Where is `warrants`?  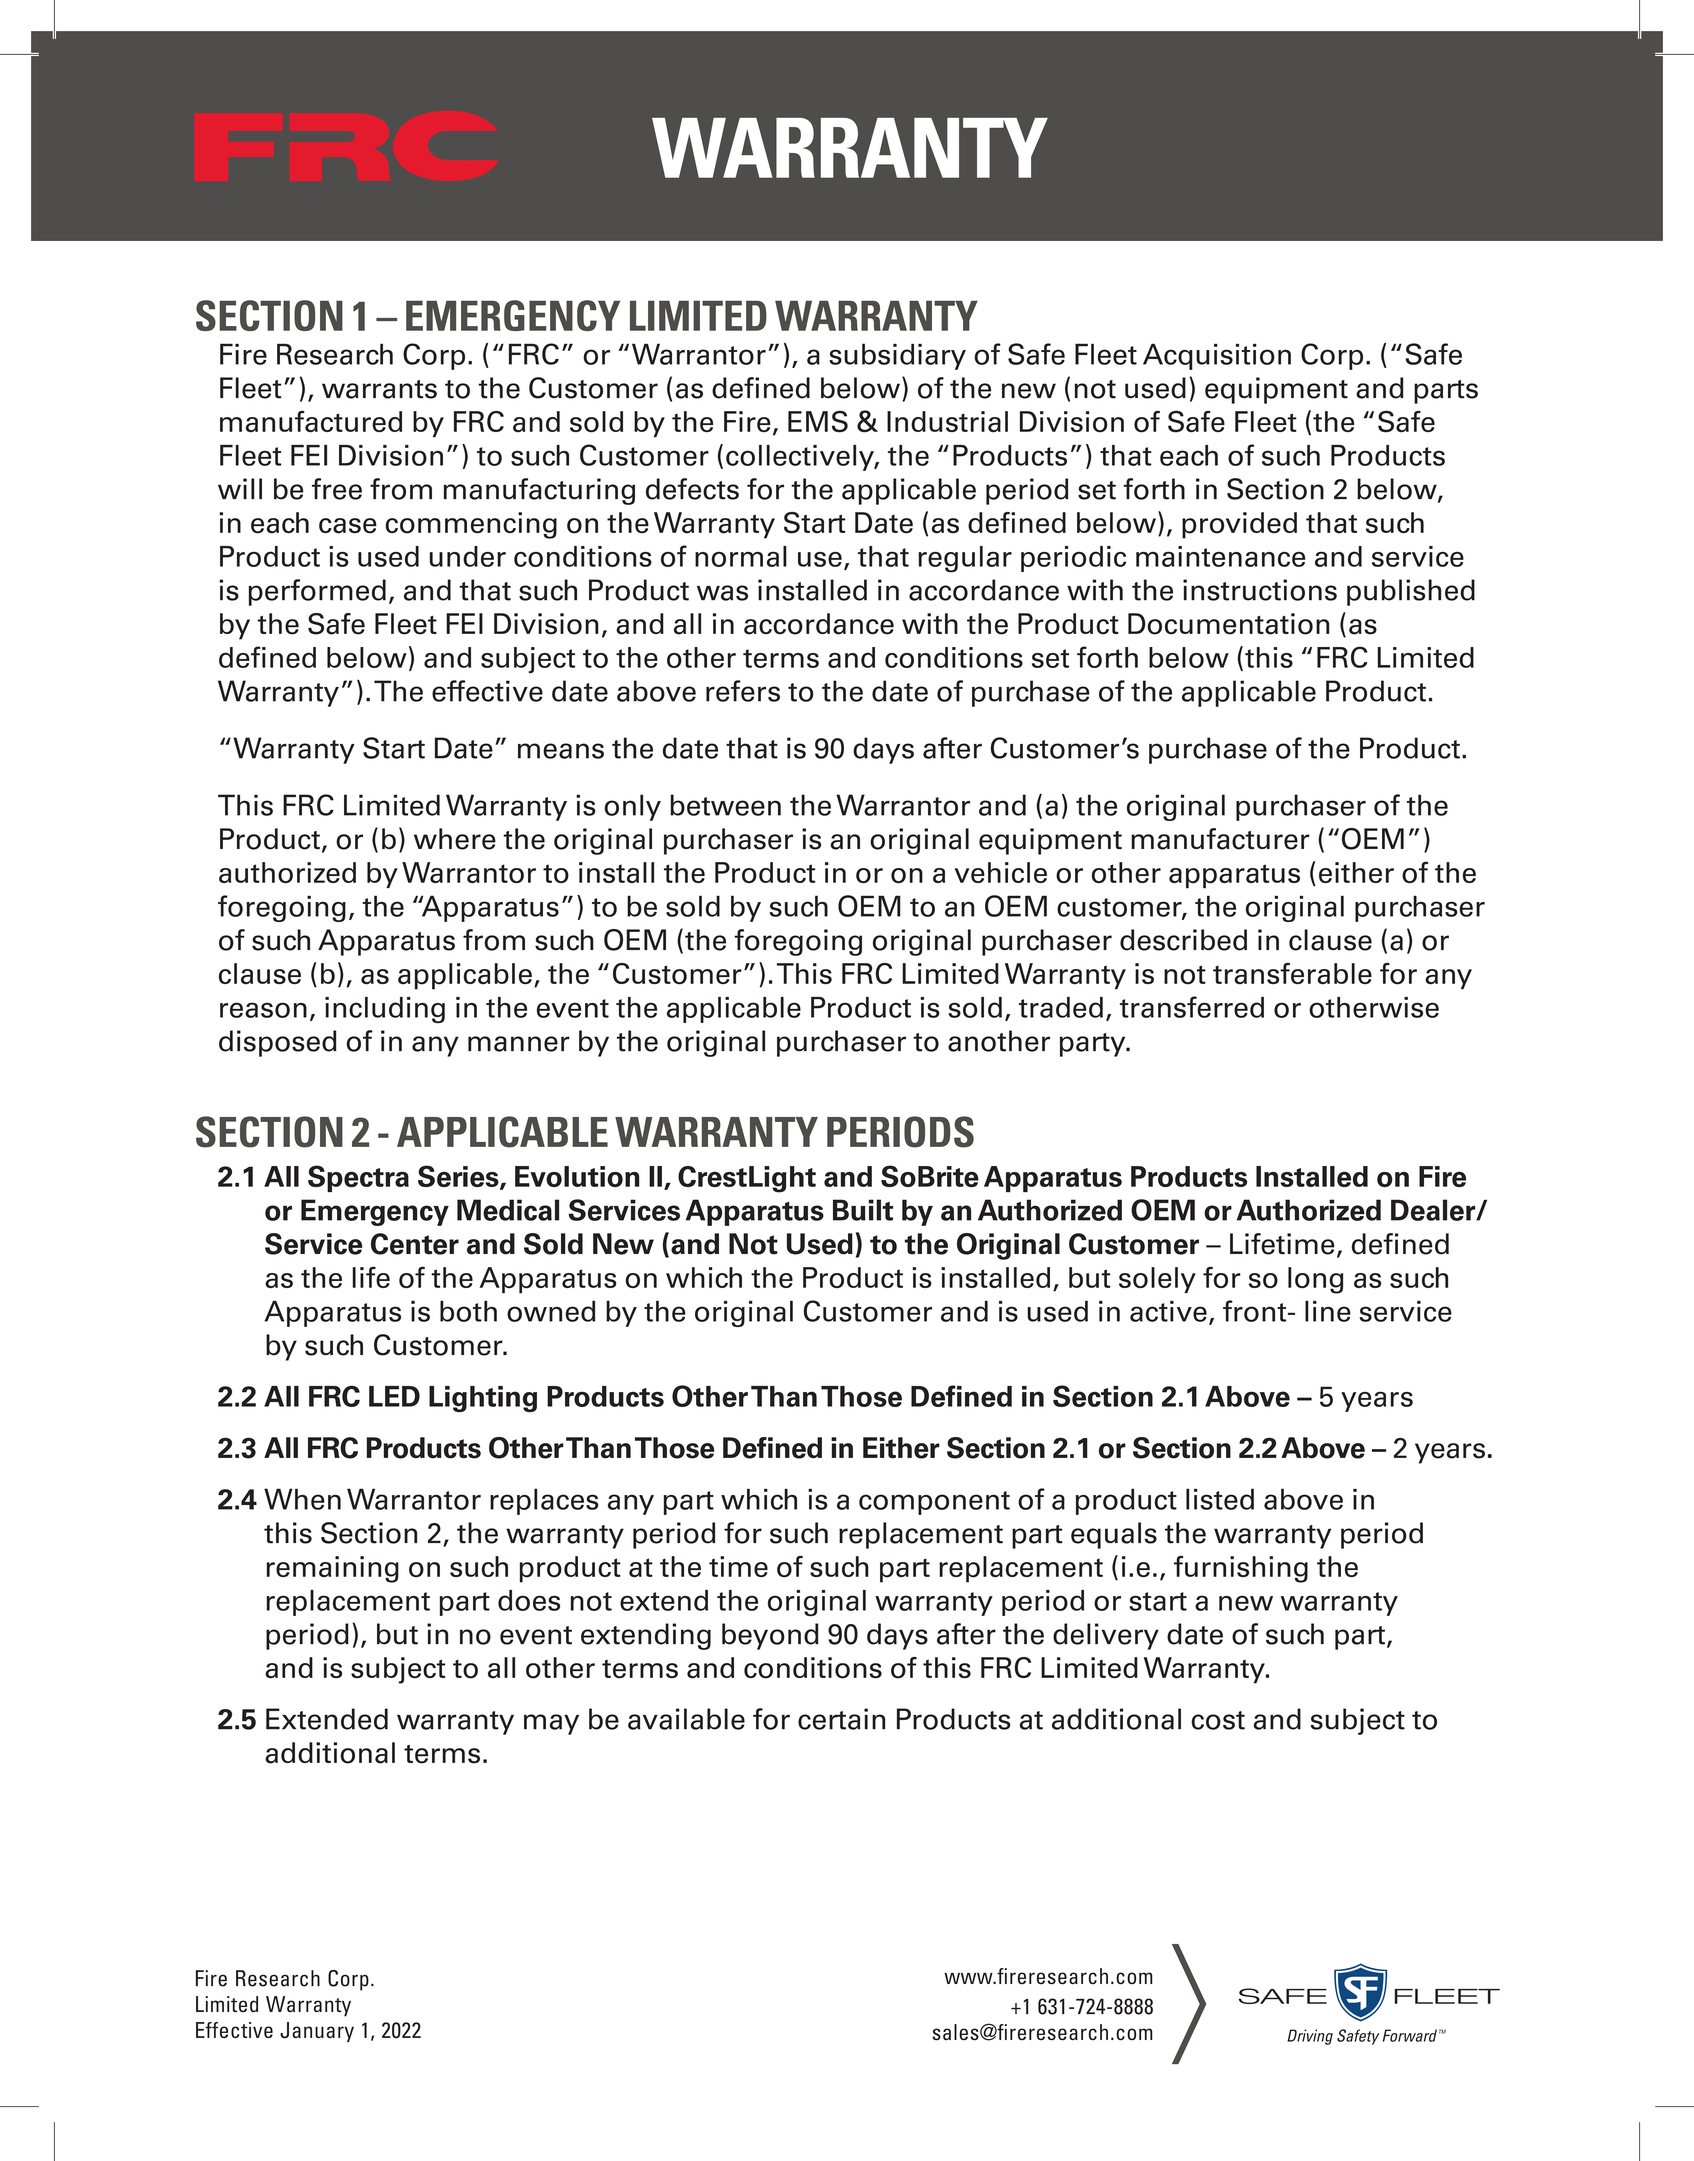
warrants is located at coordinates (379, 389).
